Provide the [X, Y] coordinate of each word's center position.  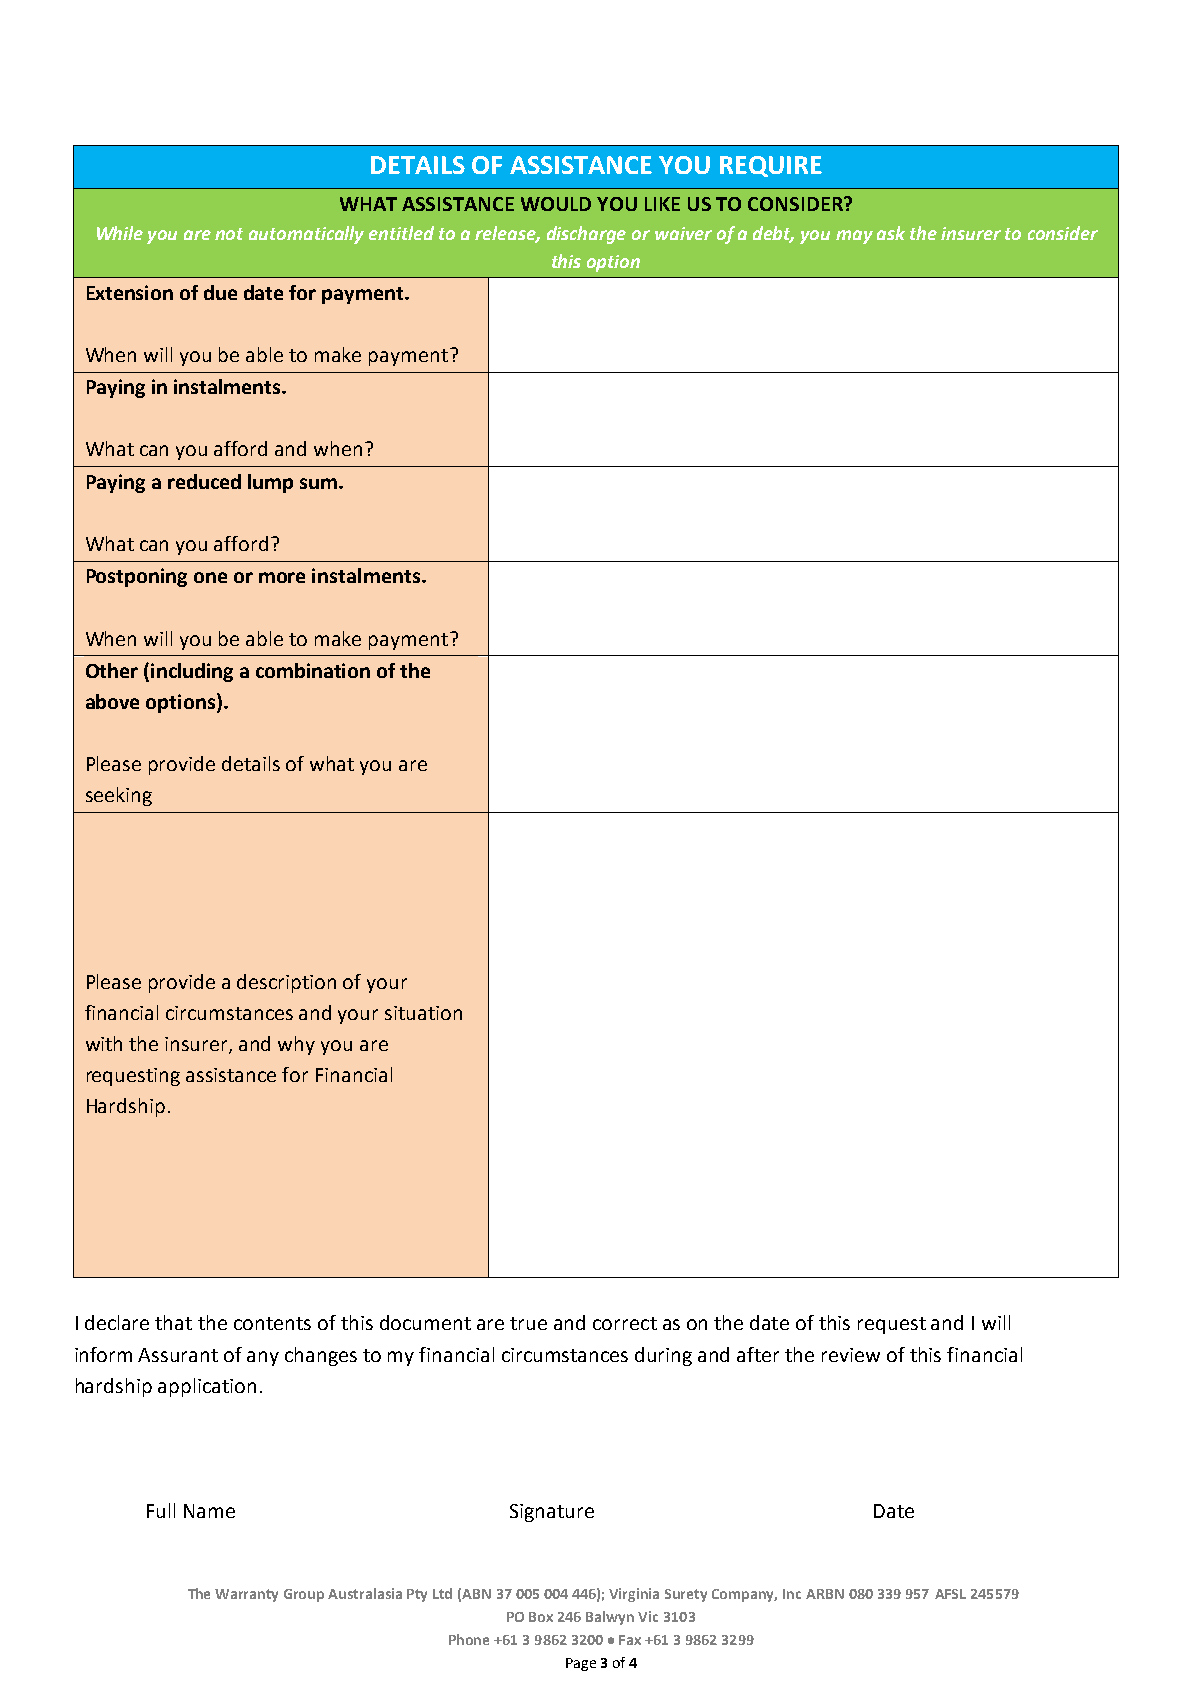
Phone [469, 1639]
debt [773, 234]
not [229, 234]
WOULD [556, 204]
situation [423, 1013]
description [286, 983]
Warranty [246, 1595]
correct [625, 1323]
